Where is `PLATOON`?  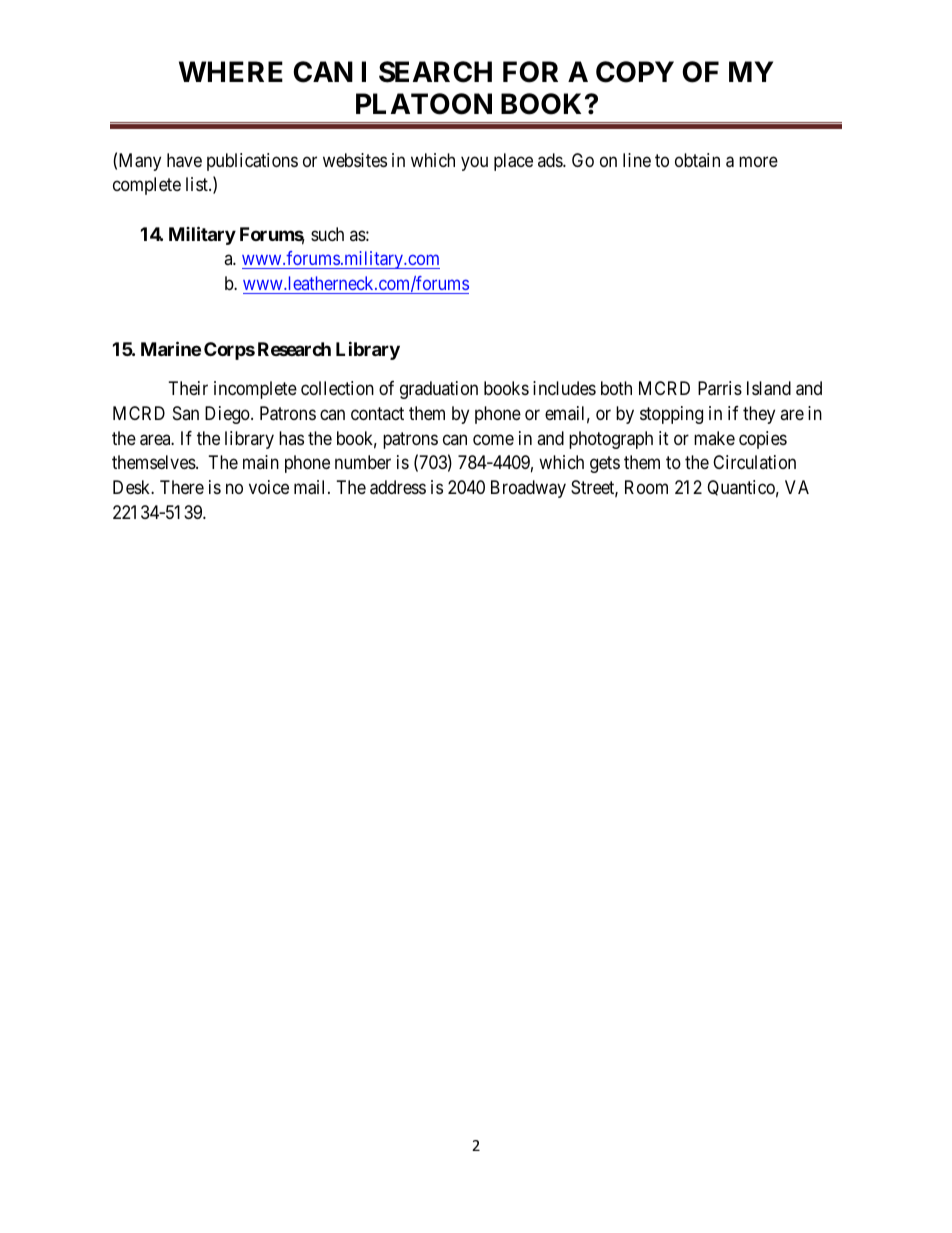
PLATOON is located at coordinates (424, 104).
